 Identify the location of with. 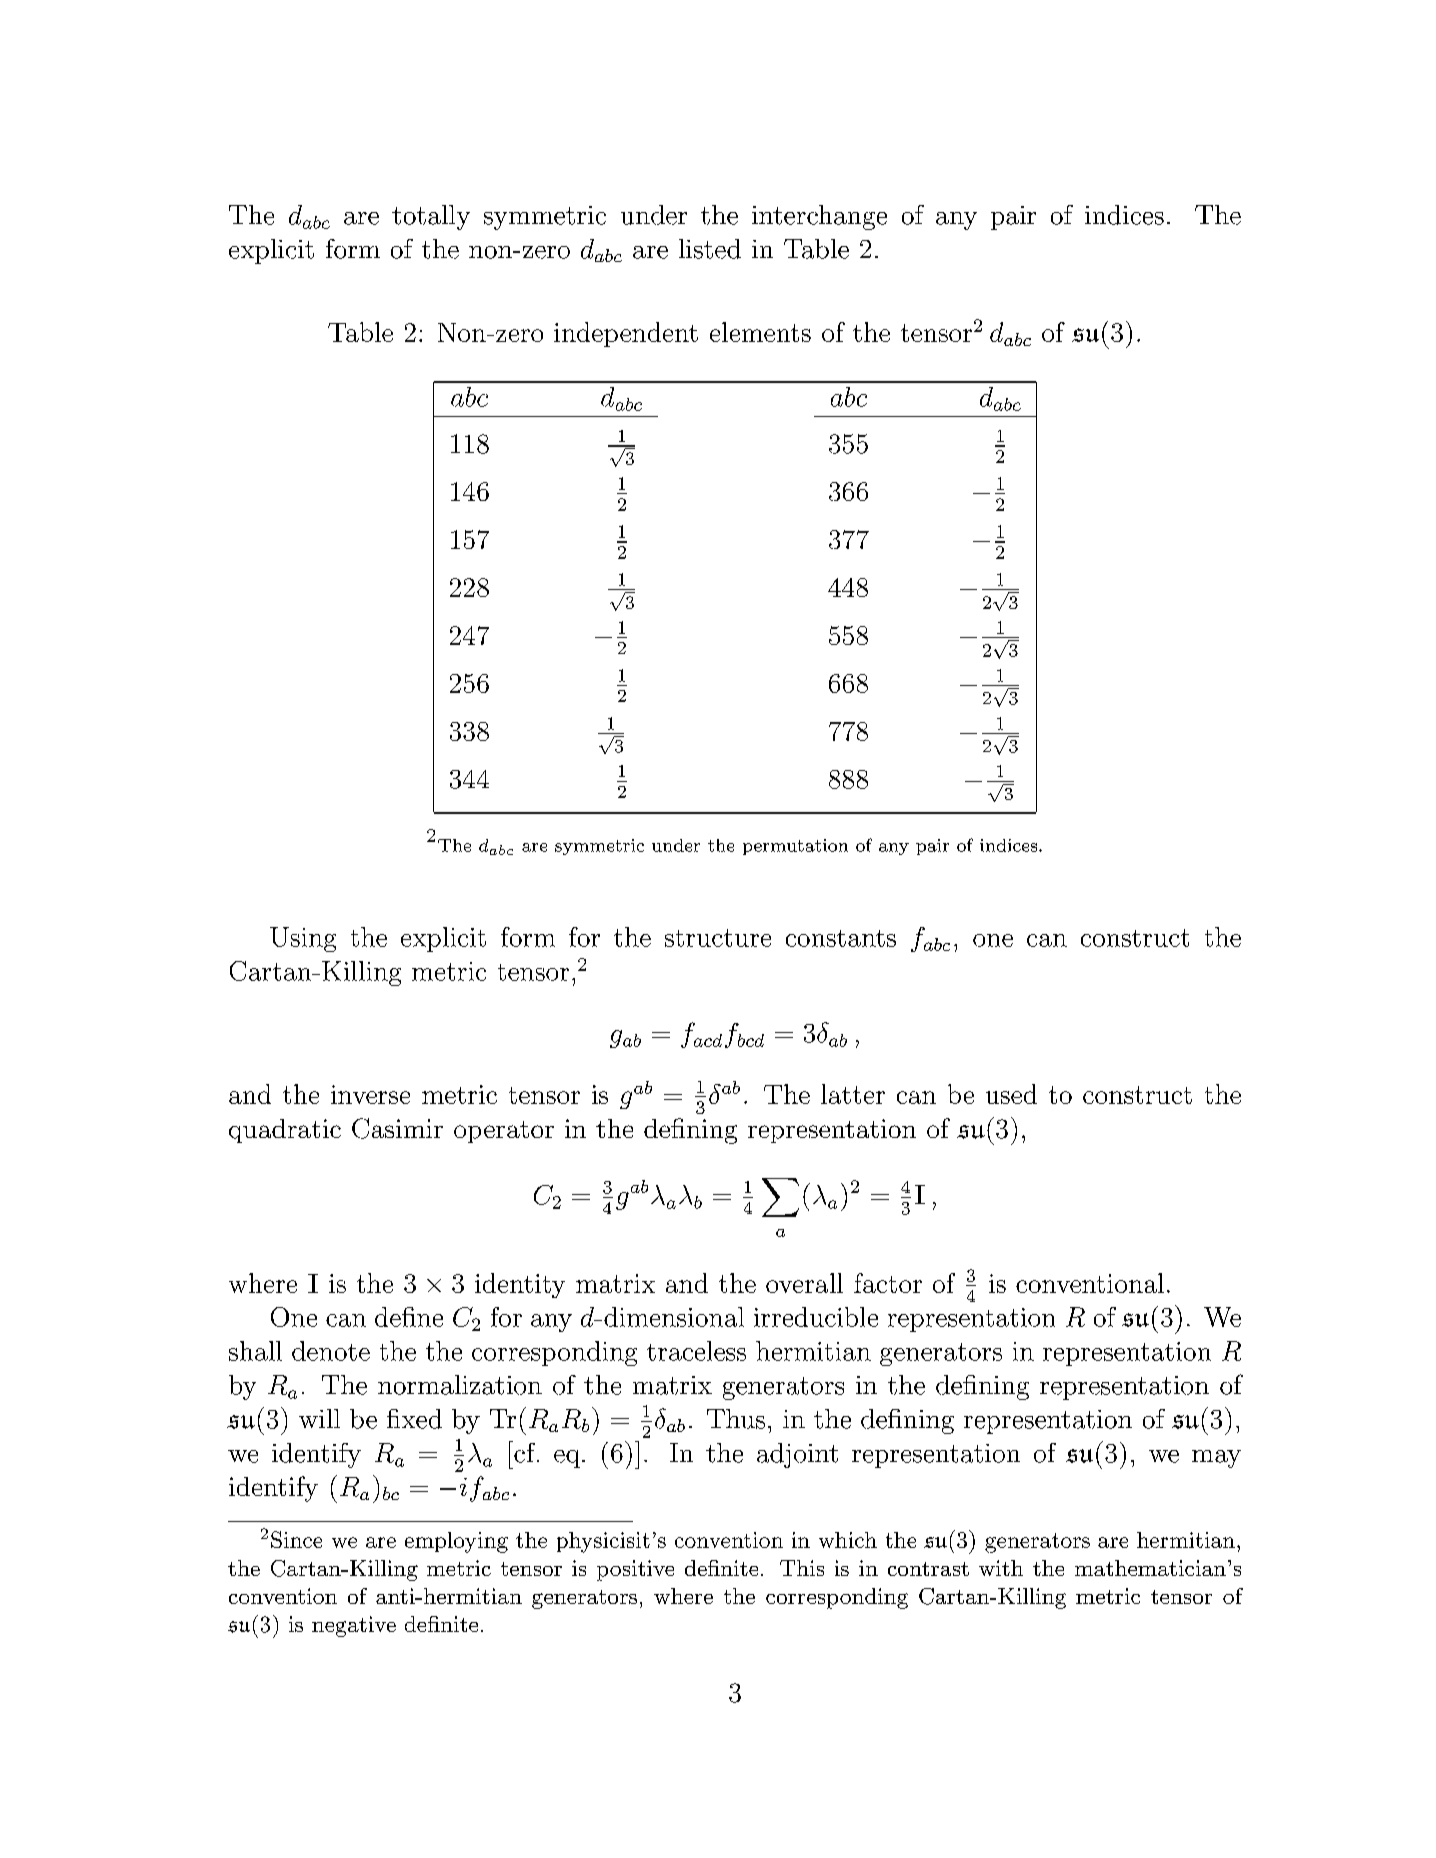
(1001, 1568).
